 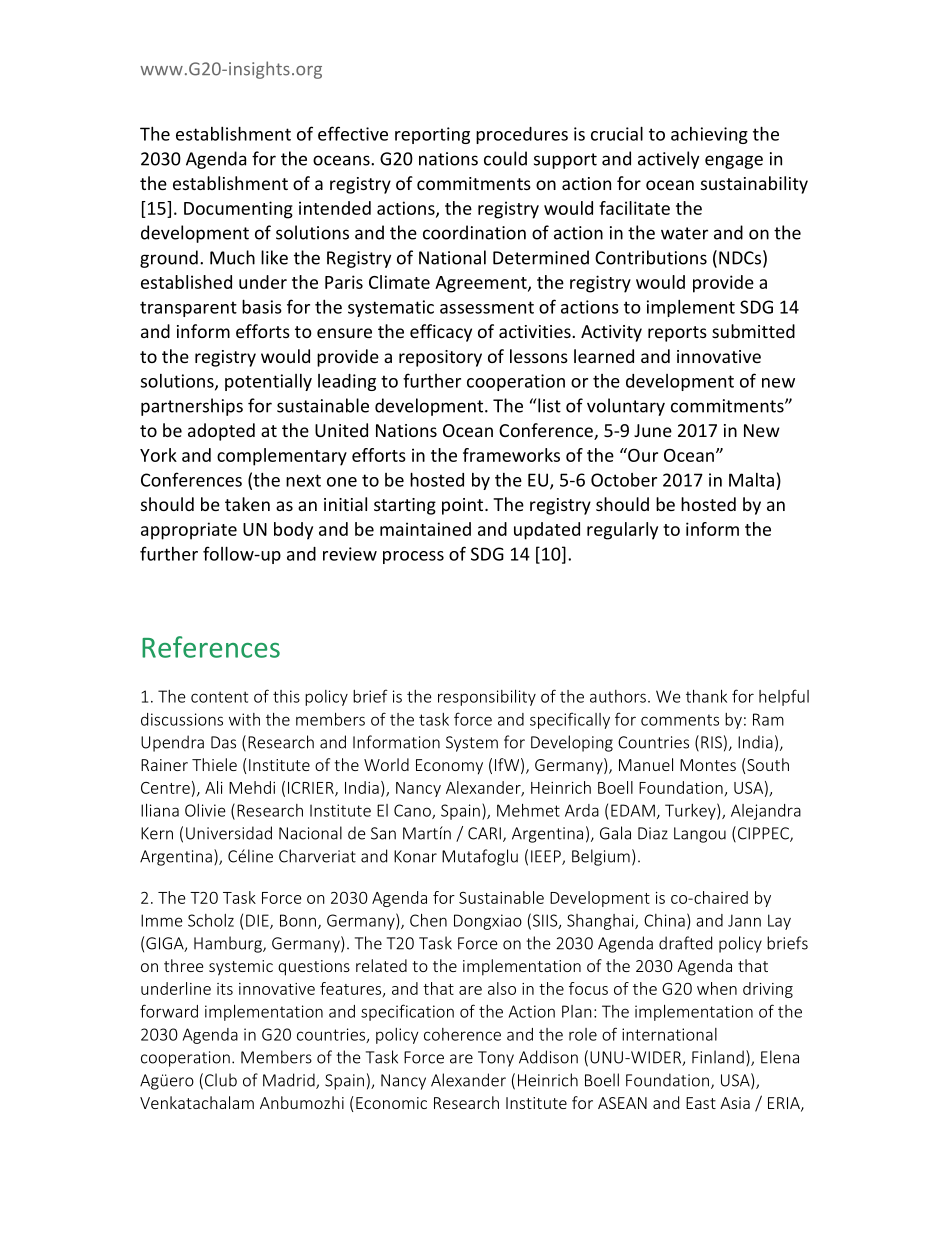 I want to click on Documenting, so click(x=238, y=210).
